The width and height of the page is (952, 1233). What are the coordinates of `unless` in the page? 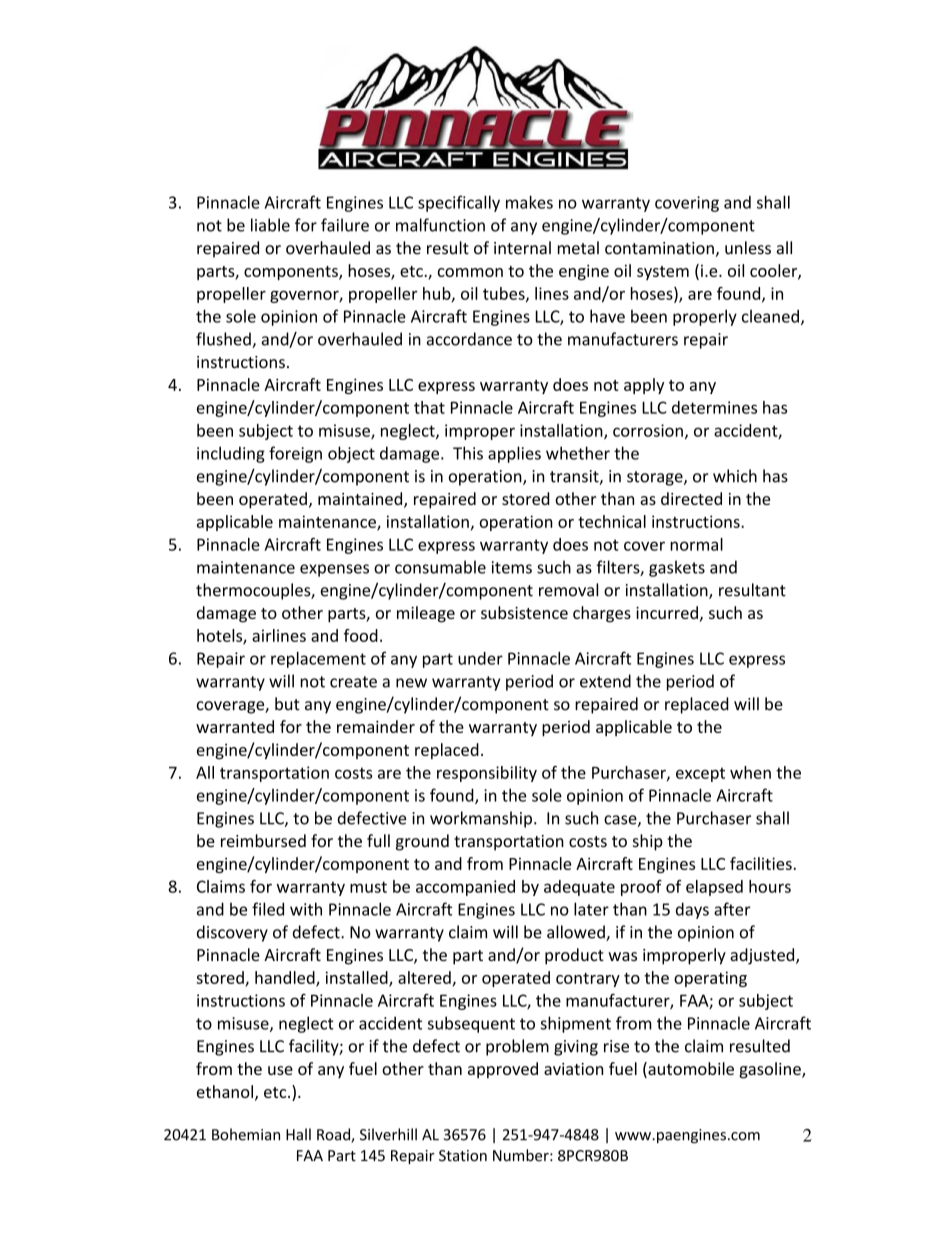 It's located at (748, 248).
